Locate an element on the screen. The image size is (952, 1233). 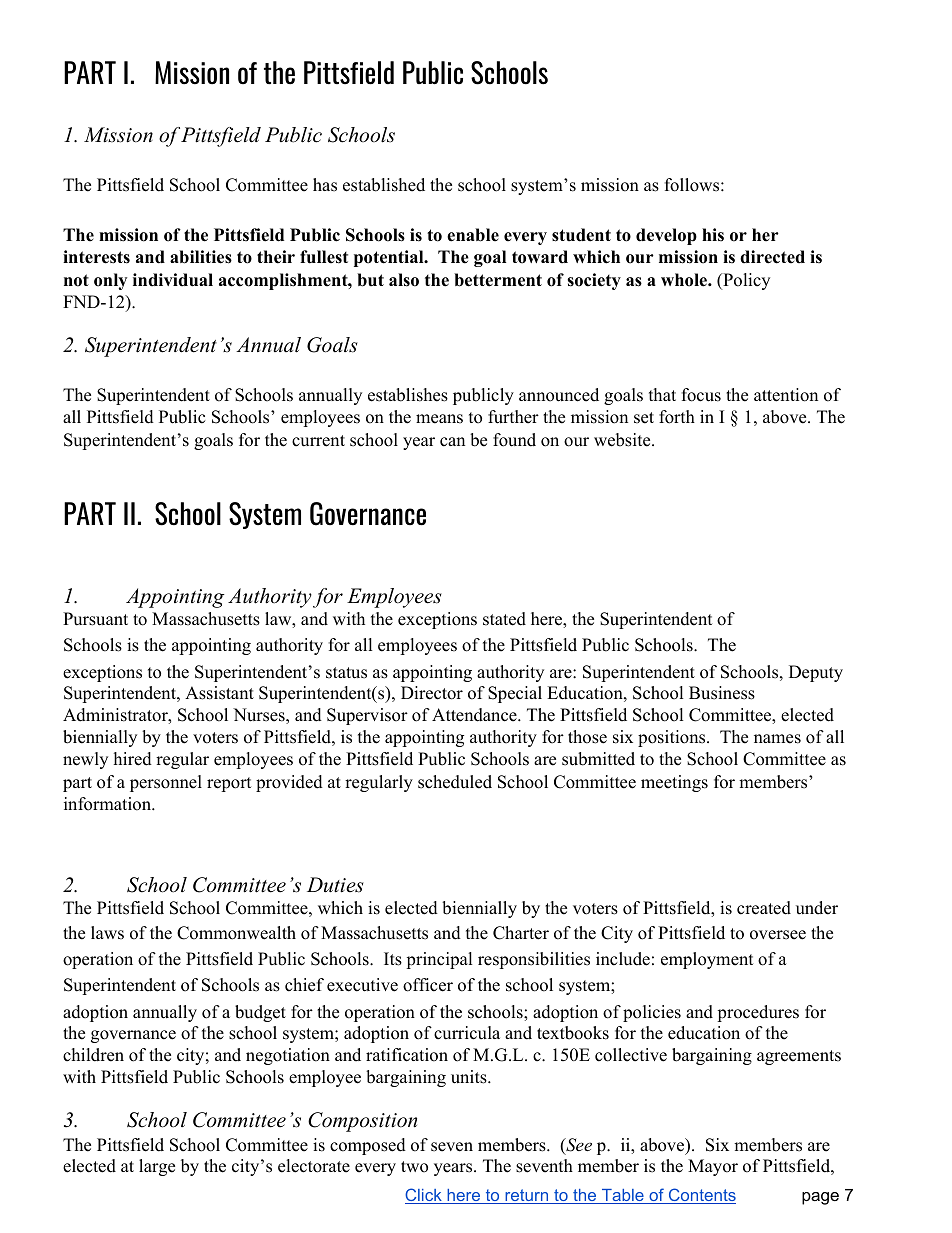
personnel is located at coordinates (166, 783).
